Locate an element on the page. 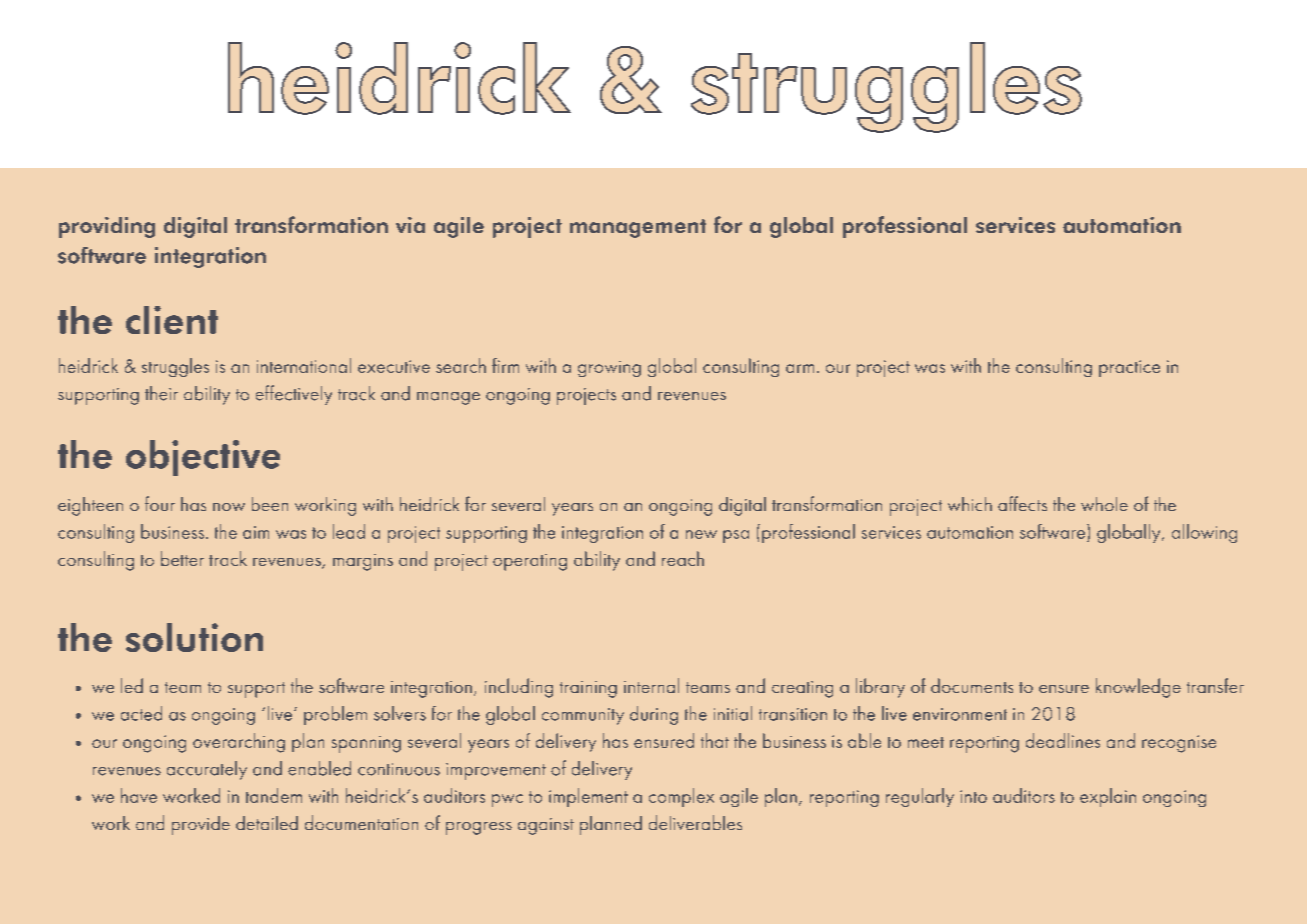  practice is located at coordinates (1129, 368).
